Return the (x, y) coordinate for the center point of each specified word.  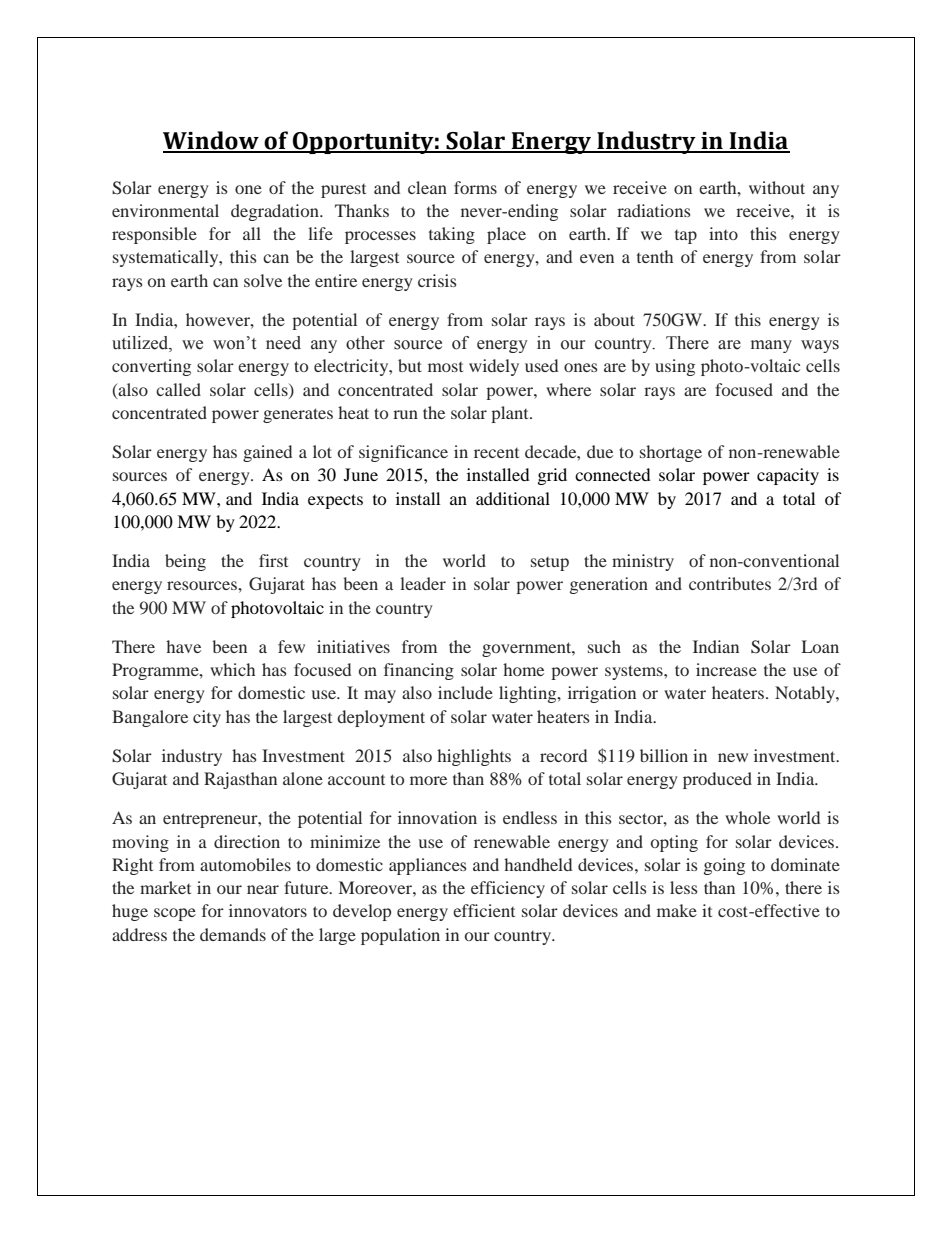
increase (726, 669)
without (777, 187)
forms (475, 187)
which (232, 669)
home (523, 669)
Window (212, 141)
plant (511, 414)
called (178, 389)
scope (175, 914)
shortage (671, 453)
